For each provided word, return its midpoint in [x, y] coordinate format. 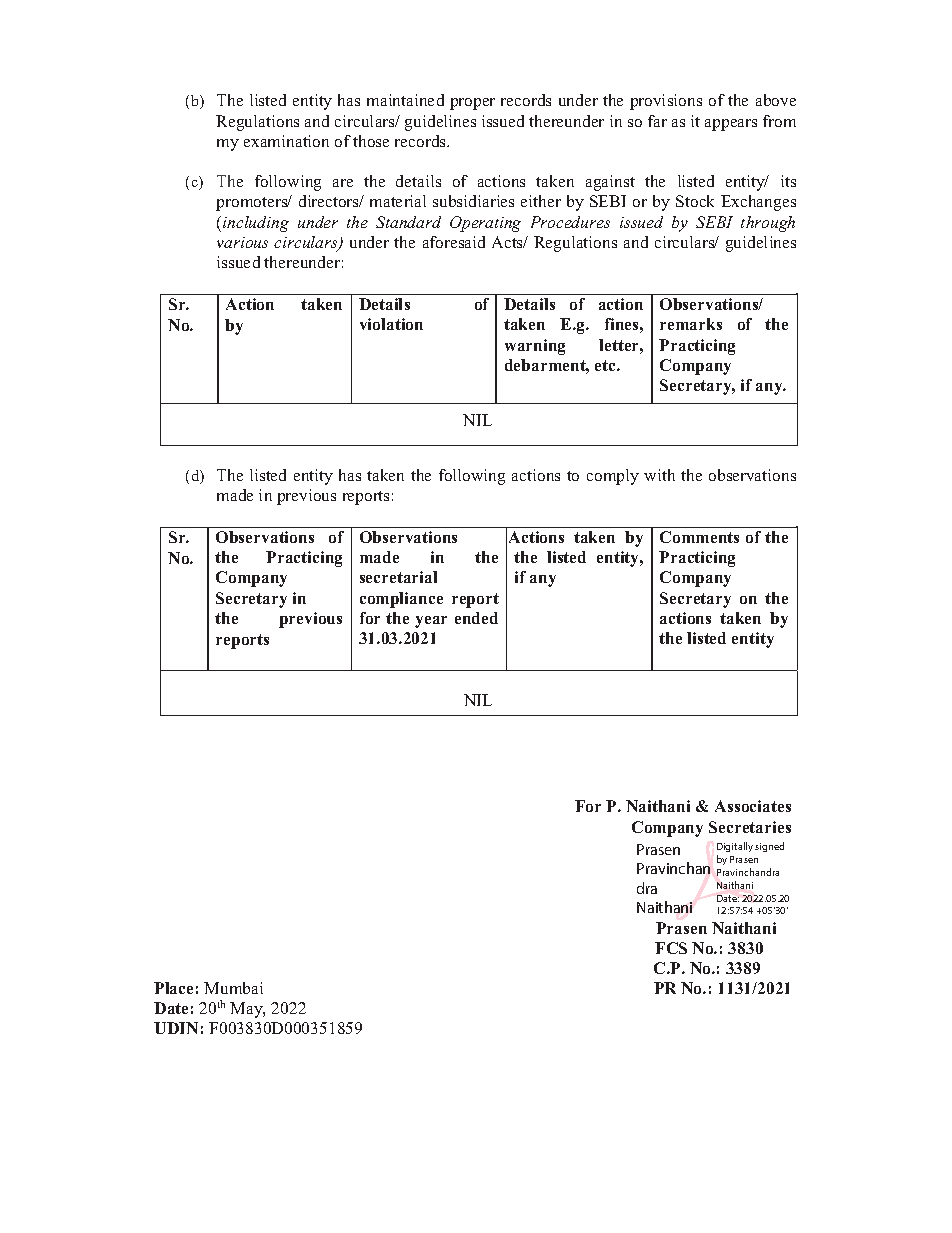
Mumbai [233, 988]
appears [731, 125]
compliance [401, 600]
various [242, 242]
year [431, 622]
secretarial [398, 577]
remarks [691, 324]
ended [476, 618]
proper [472, 104]
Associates [753, 806]
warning [535, 347]
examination [286, 141]
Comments [699, 537]
